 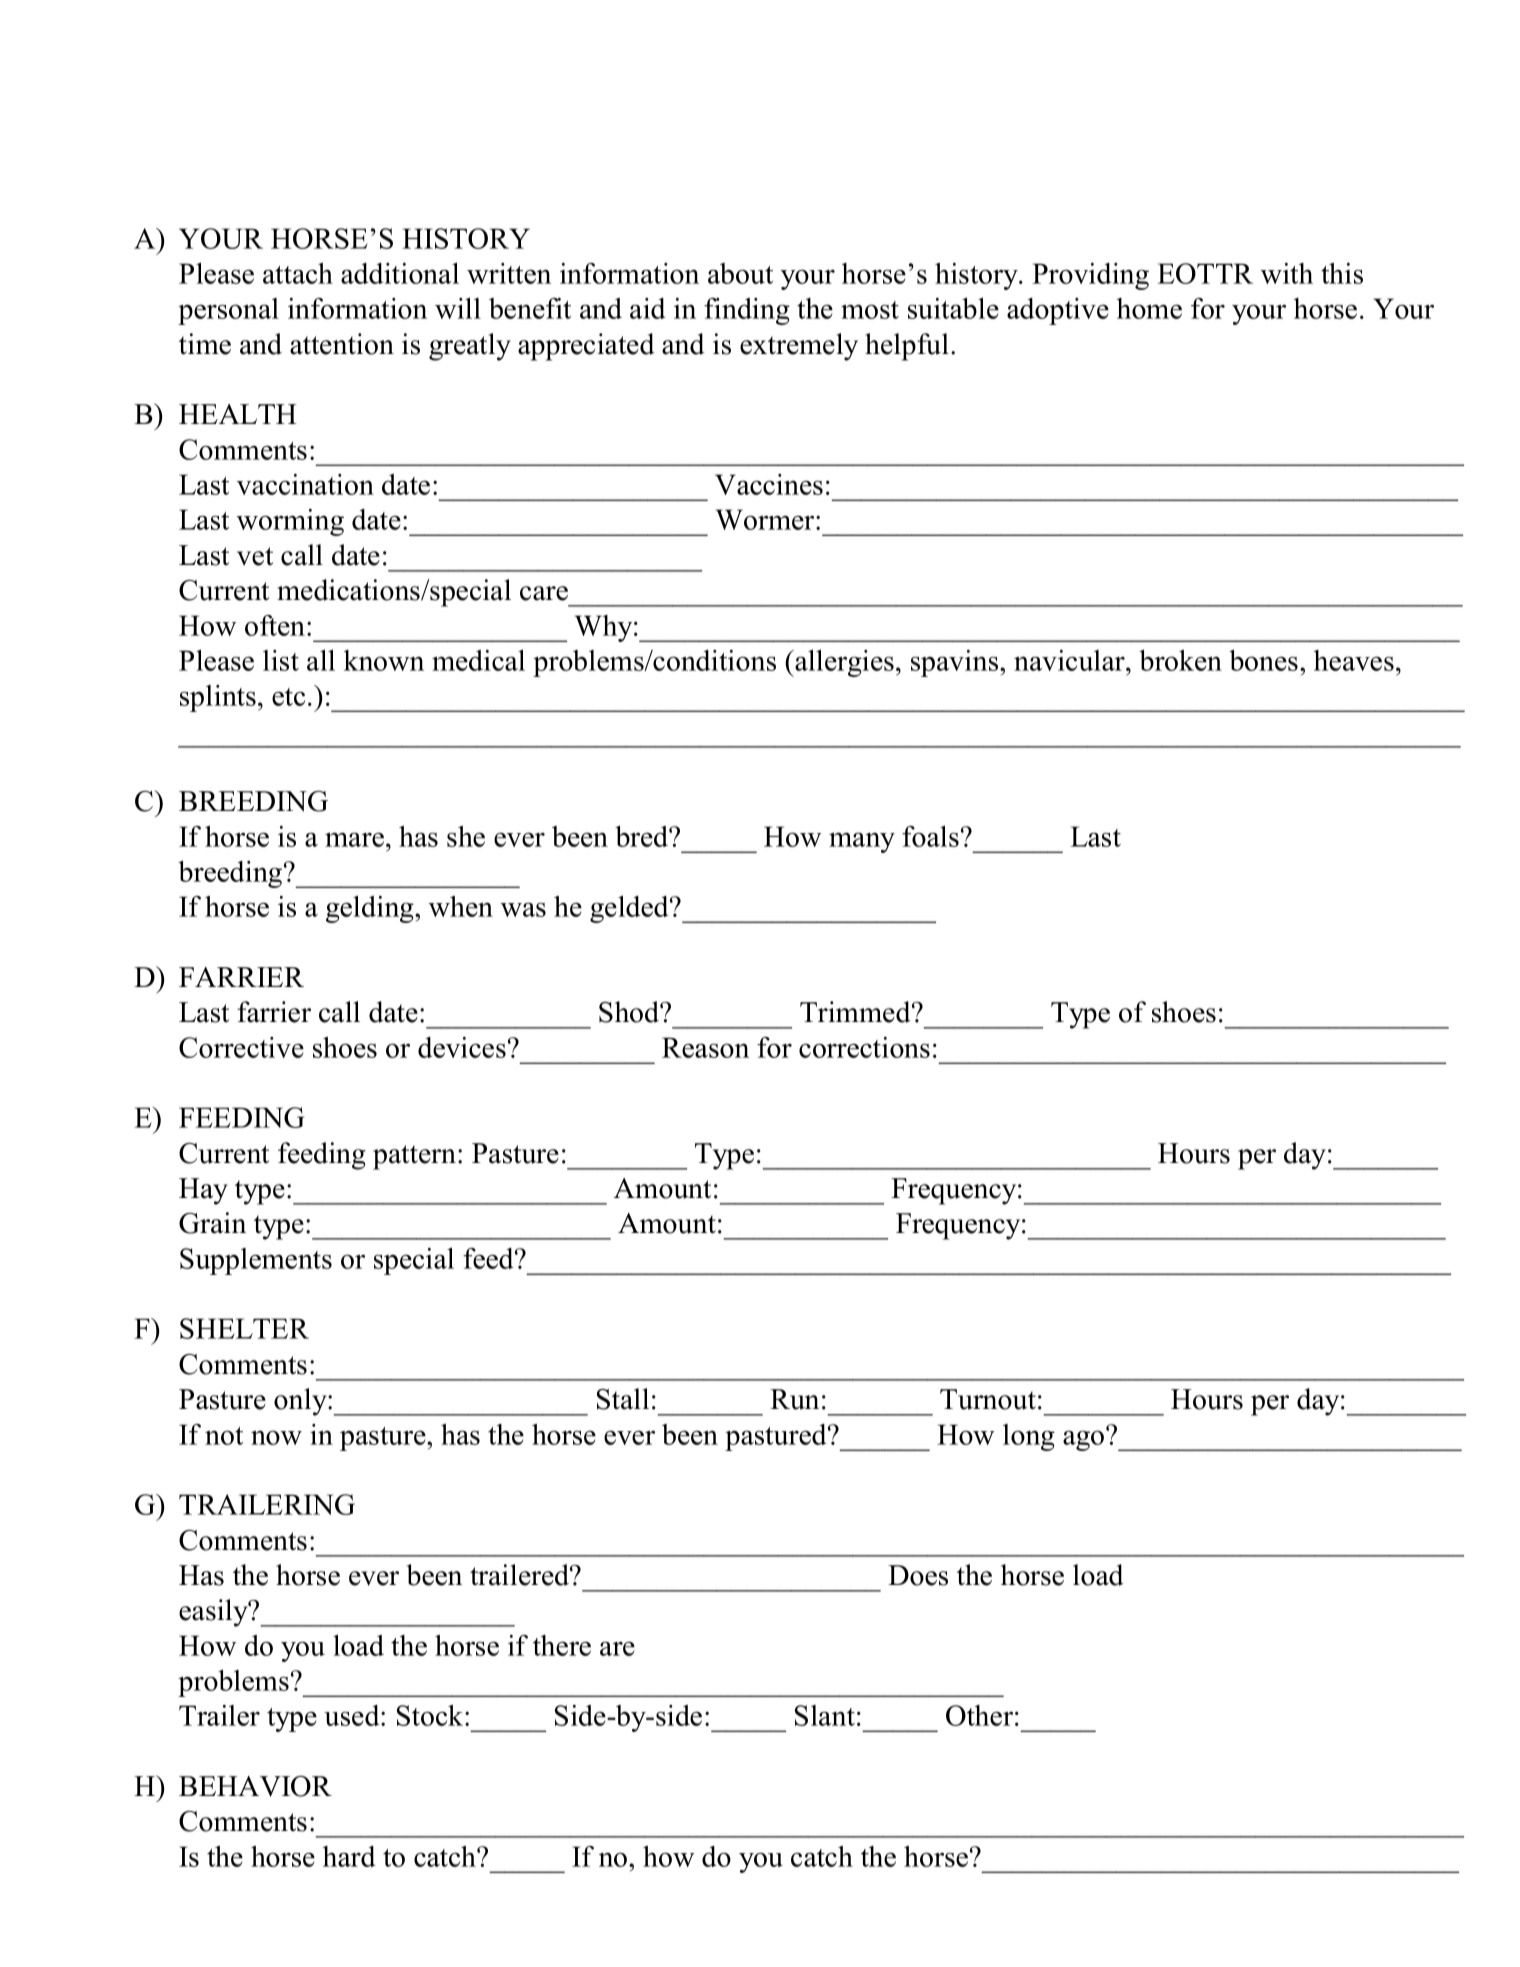 What do you see at coordinates (1149, 308) in the screenshot?
I see `home` at bounding box center [1149, 308].
